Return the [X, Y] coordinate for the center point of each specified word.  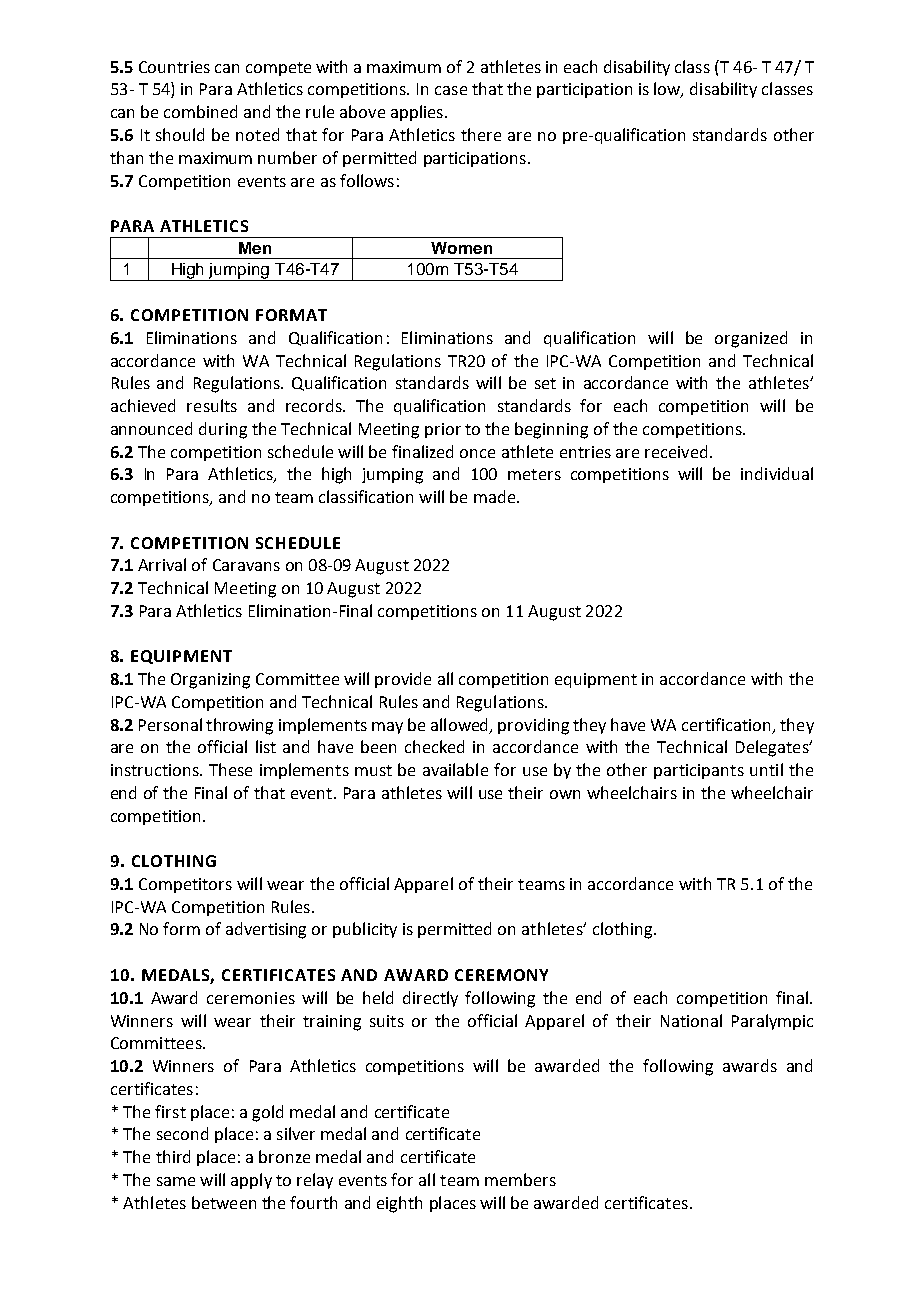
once [477, 453]
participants [699, 771]
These [230, 769]
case [451, 90]
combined [200, 111]
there [481, 134]
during [223, 430]
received [676, 451]
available [455, 769]
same [176, 1181]
